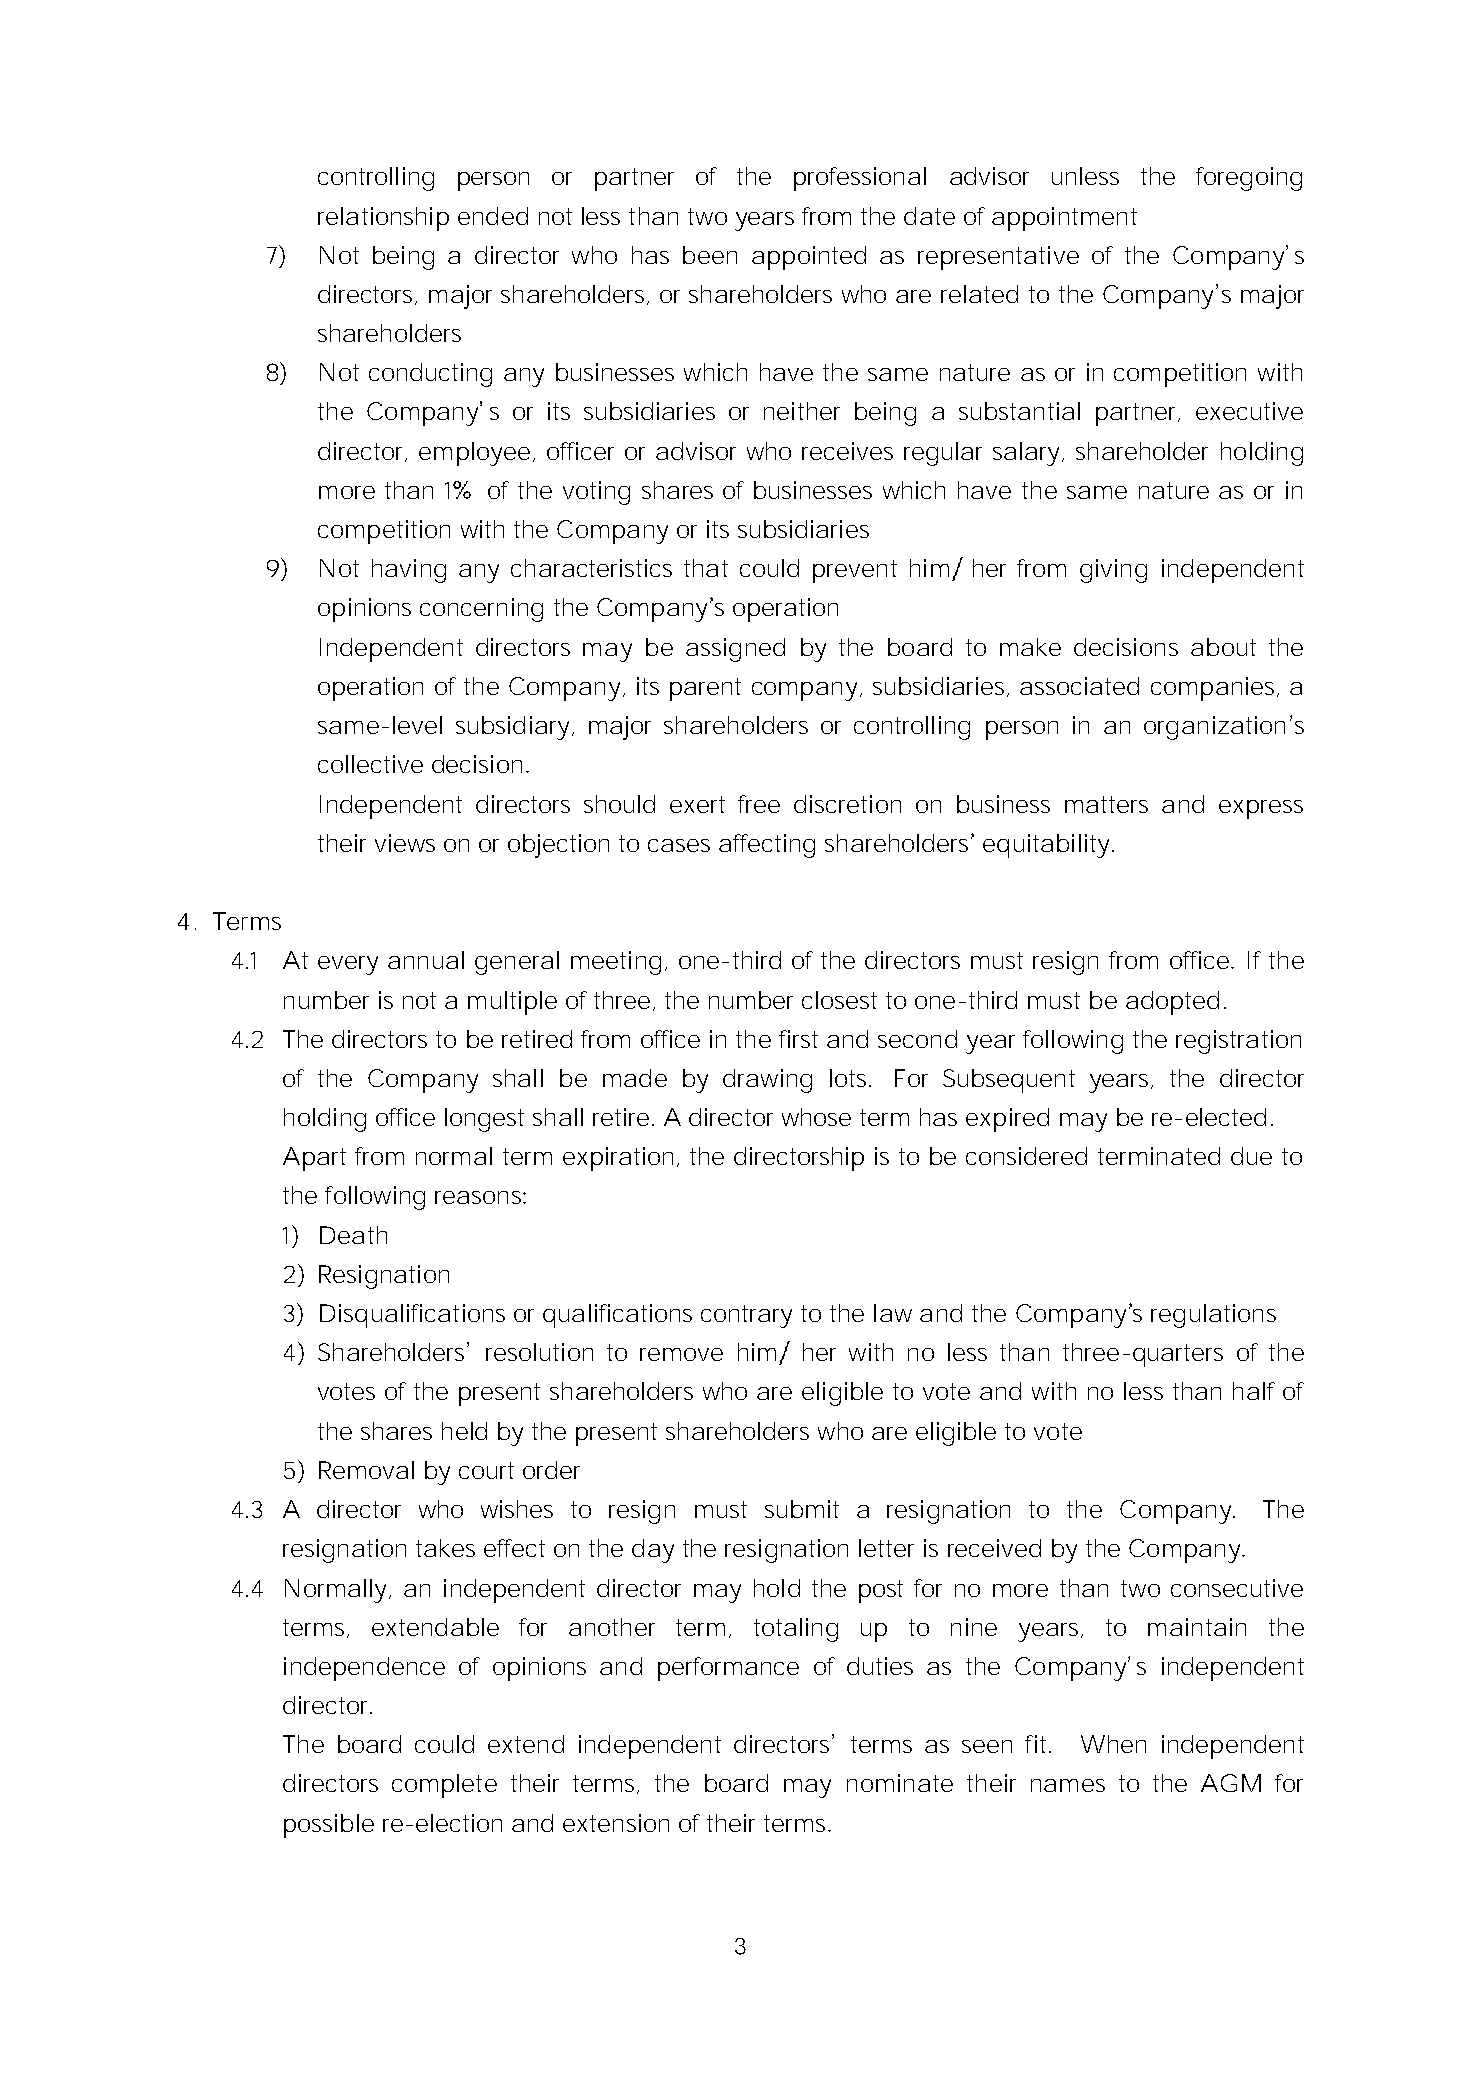  What do you see at coordinates (809, 258) in the screenshot?
I see `appointed` at bounding box center [809, 258].
